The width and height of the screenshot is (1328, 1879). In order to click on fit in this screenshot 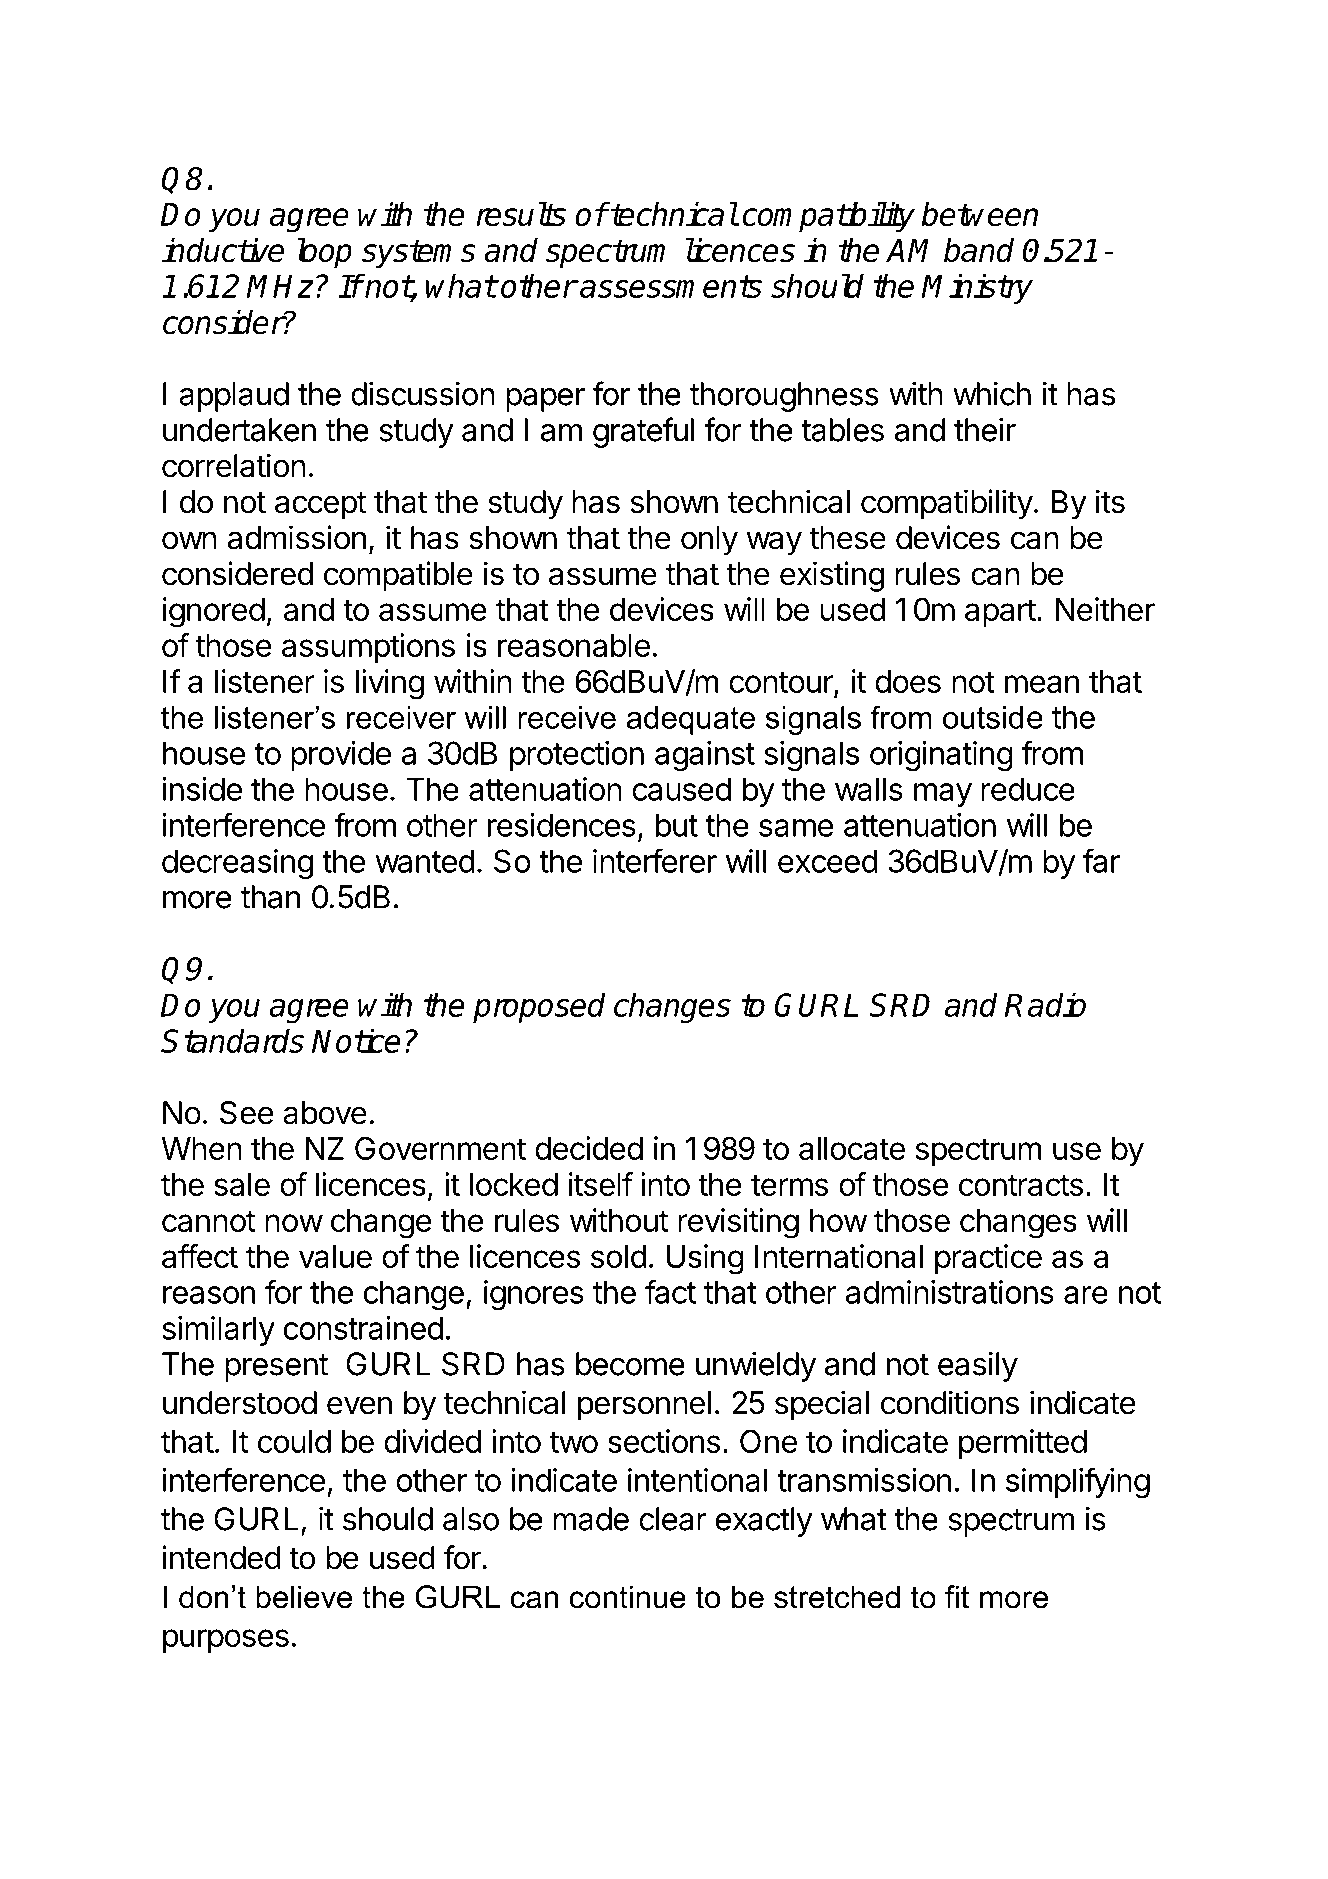, I will do `click(957, 1596)`.
